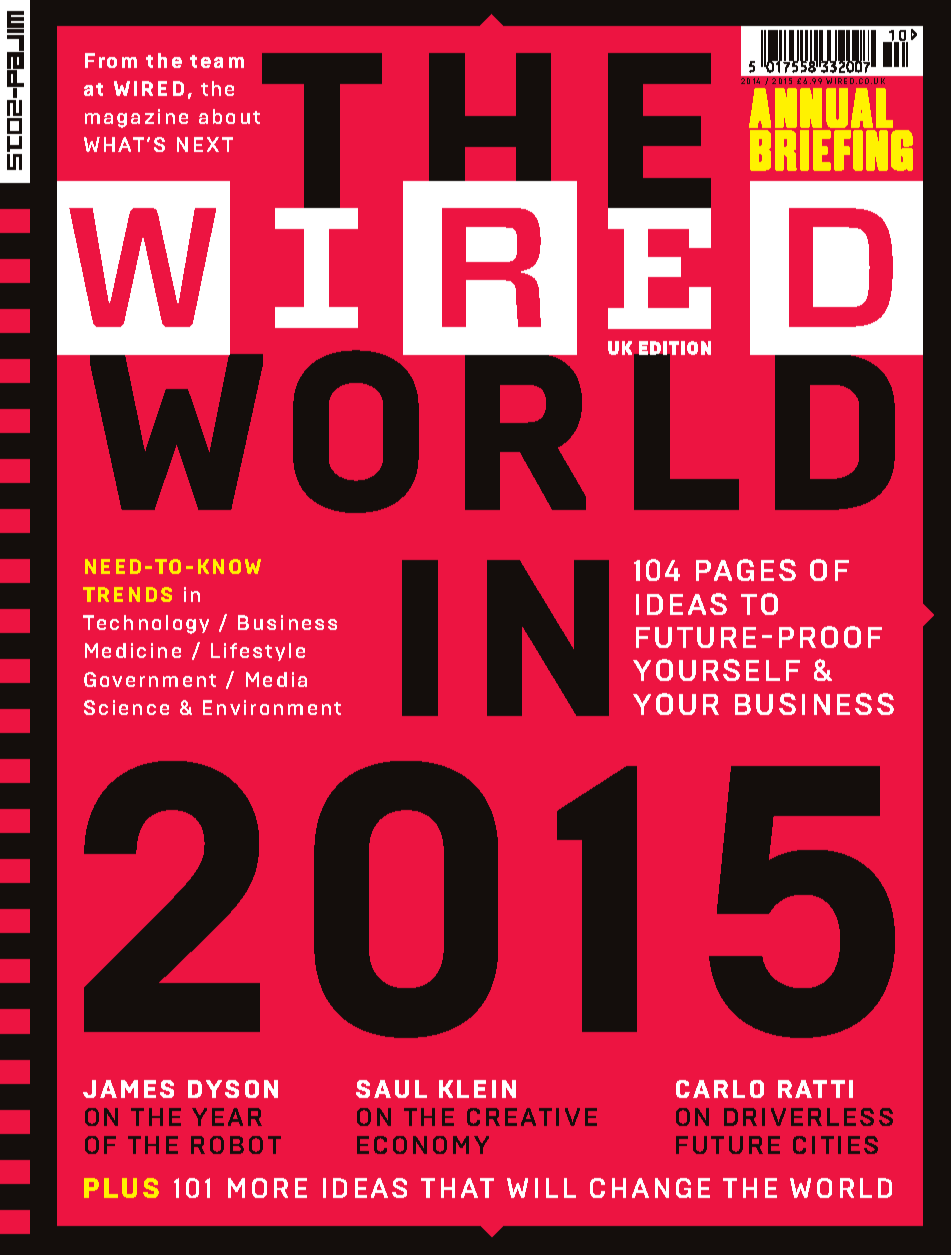 The width and height of the image is (952, 1255). I want to click on DRIVERLESS, so click(808, 1117).
